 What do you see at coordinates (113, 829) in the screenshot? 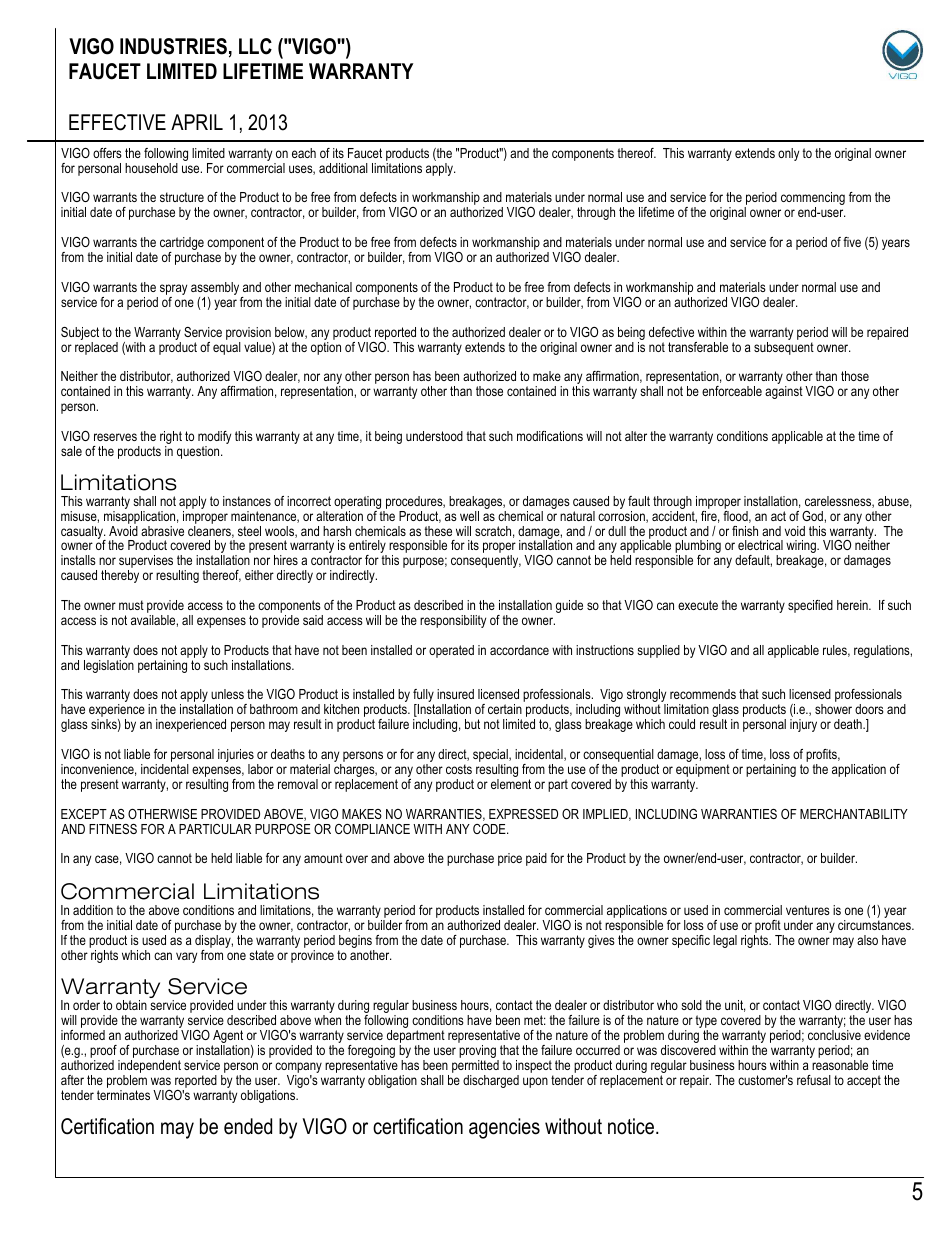
I see `FITNESS` at bounding box center [113, 829].
